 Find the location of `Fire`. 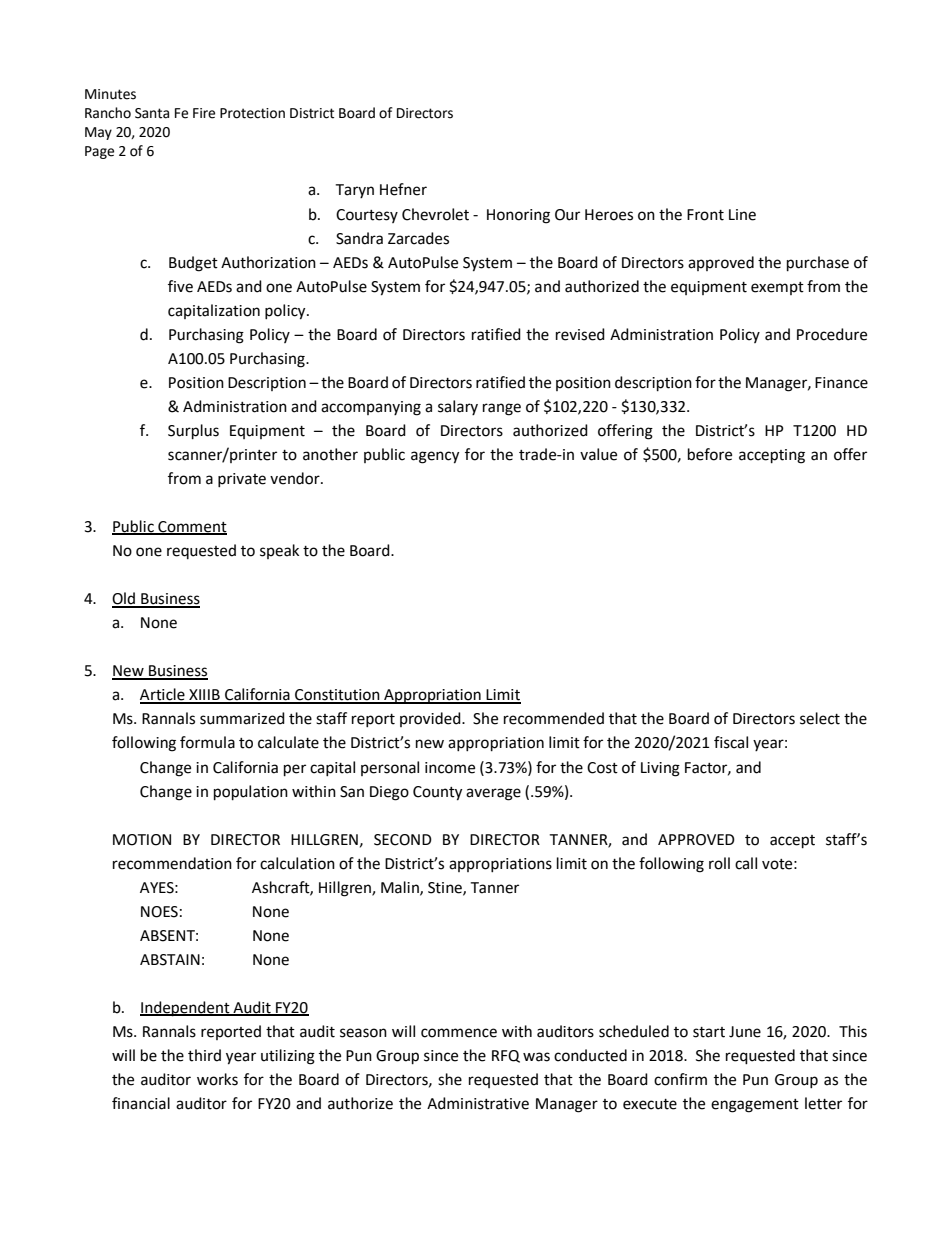

Fire is located at coordinates (204, 113).
